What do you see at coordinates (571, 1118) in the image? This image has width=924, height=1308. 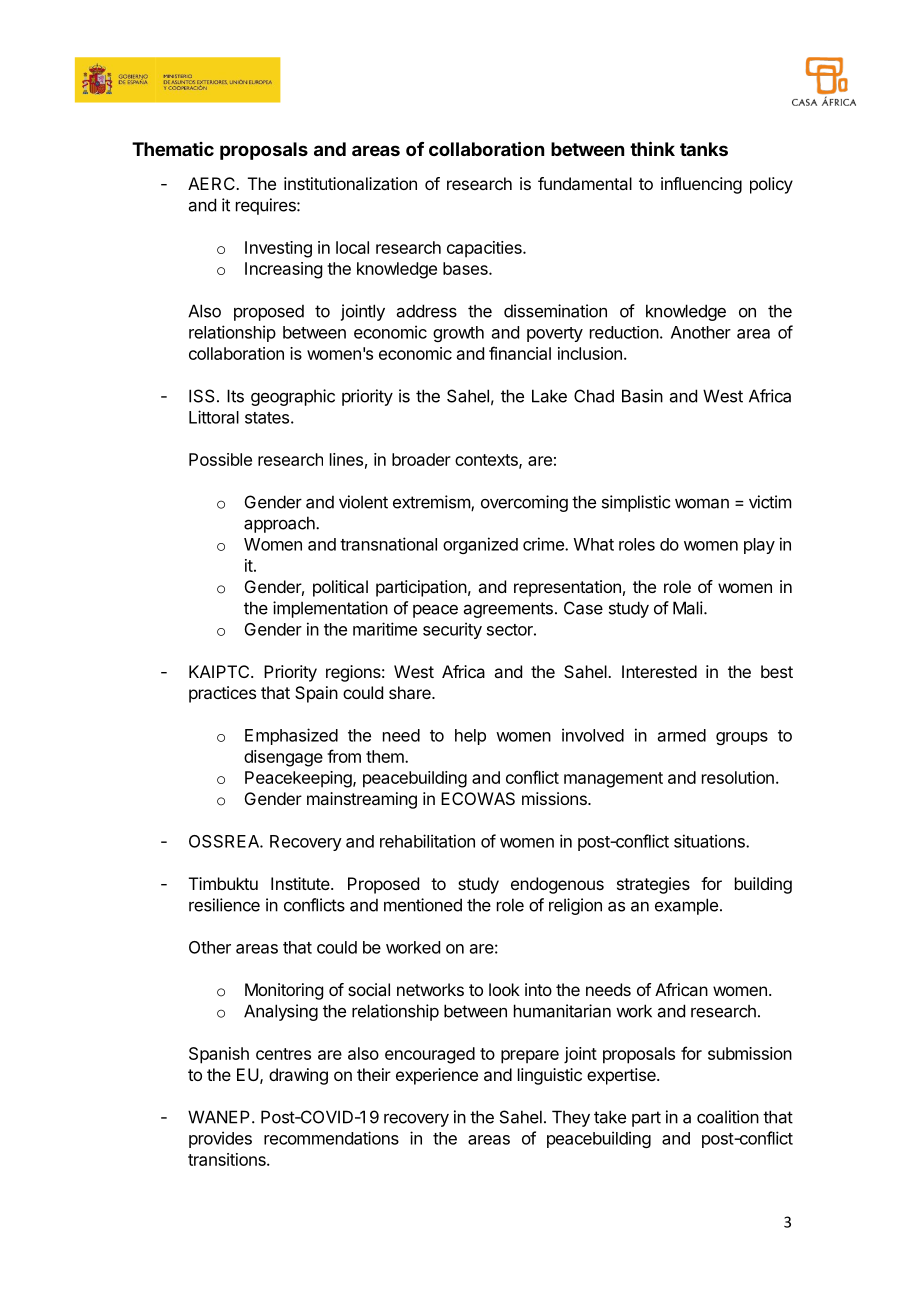 I see `They` at bounding box center [571, 1118].
